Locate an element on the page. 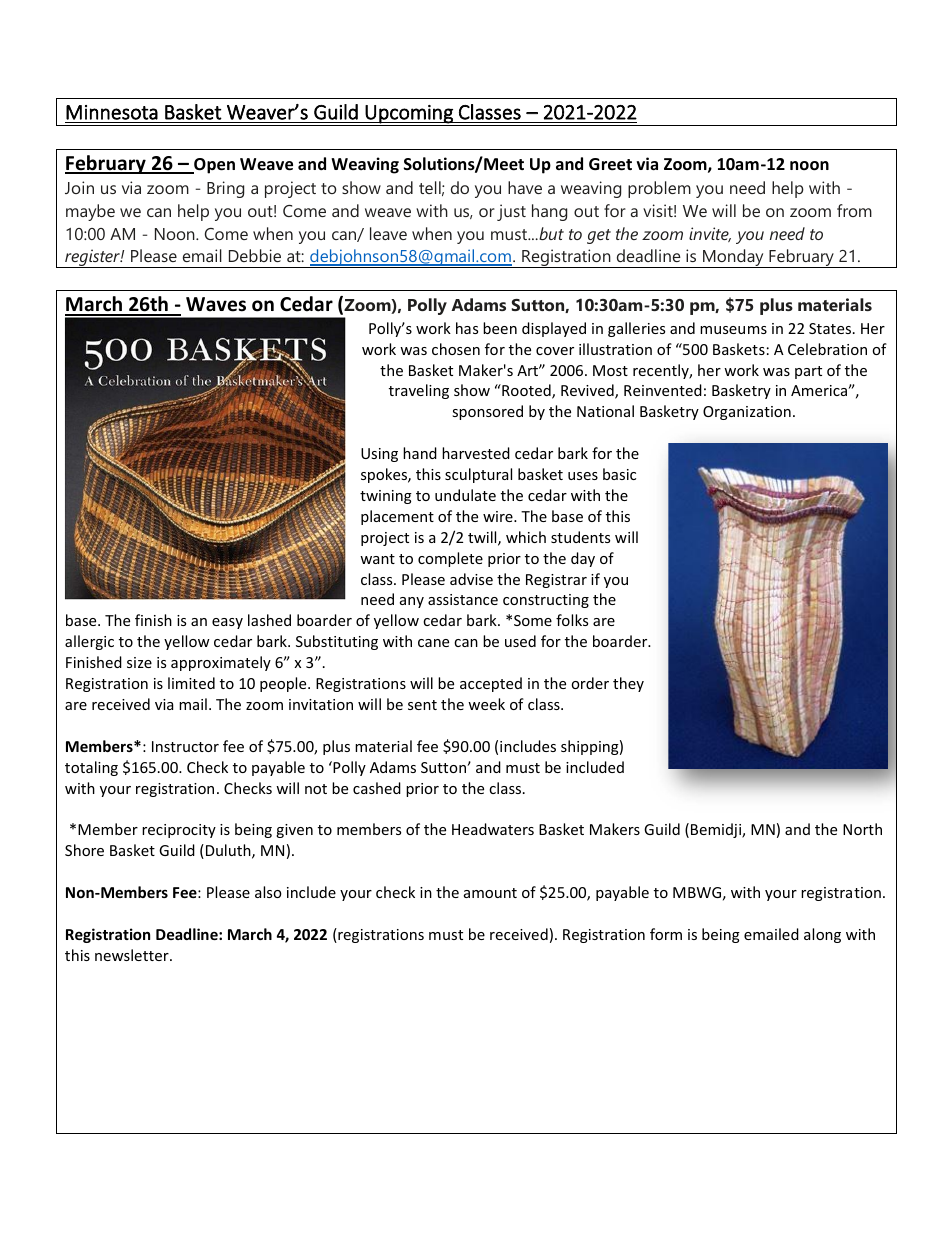 The width and height of the image is (952, 1233). amount is located at coordinates (490, 893).
